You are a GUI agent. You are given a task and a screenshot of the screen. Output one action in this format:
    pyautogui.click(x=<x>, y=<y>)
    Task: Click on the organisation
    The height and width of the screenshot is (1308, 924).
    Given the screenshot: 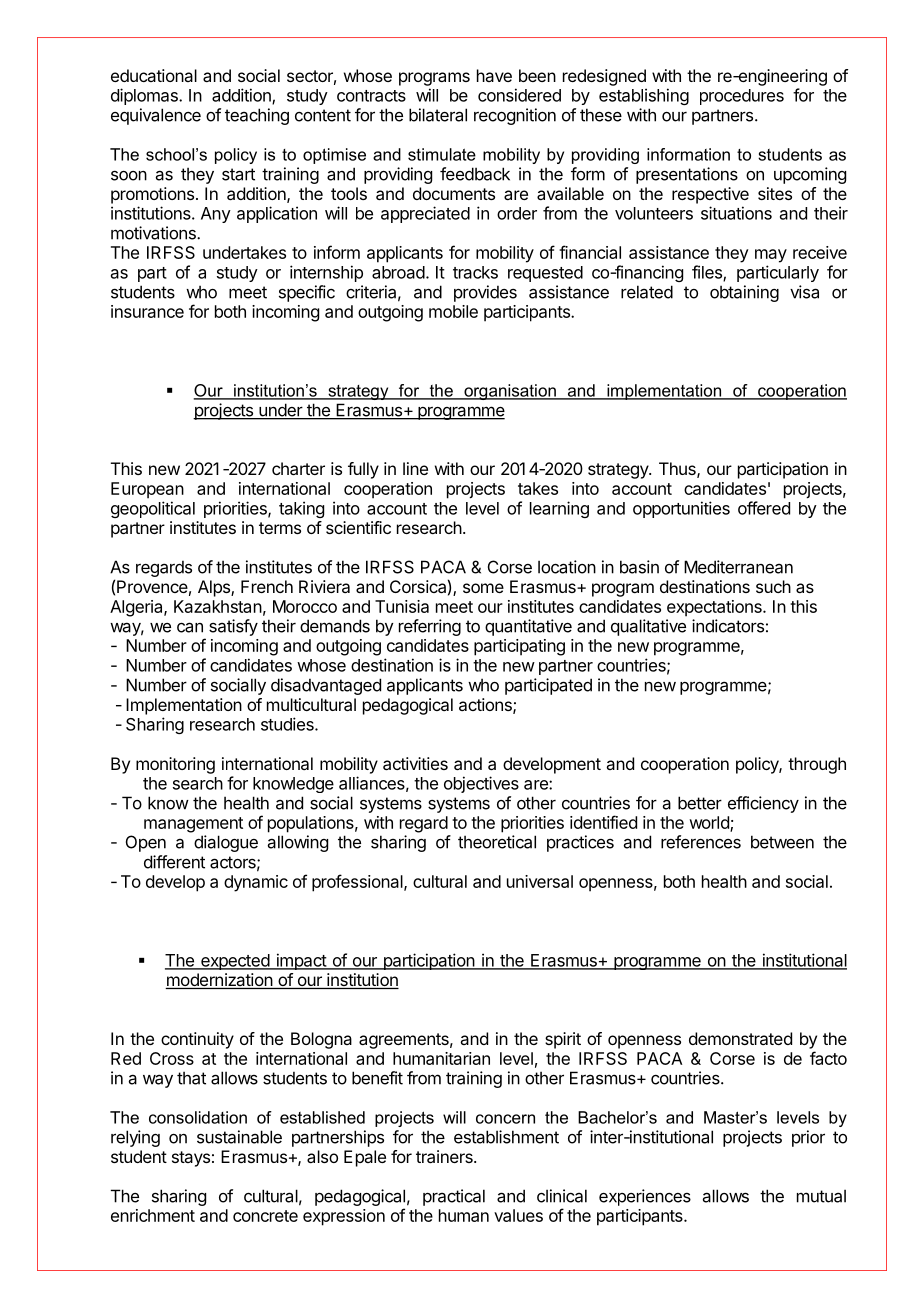 What is the action you would take?
    pyautogui.click(x=510, y=392)
